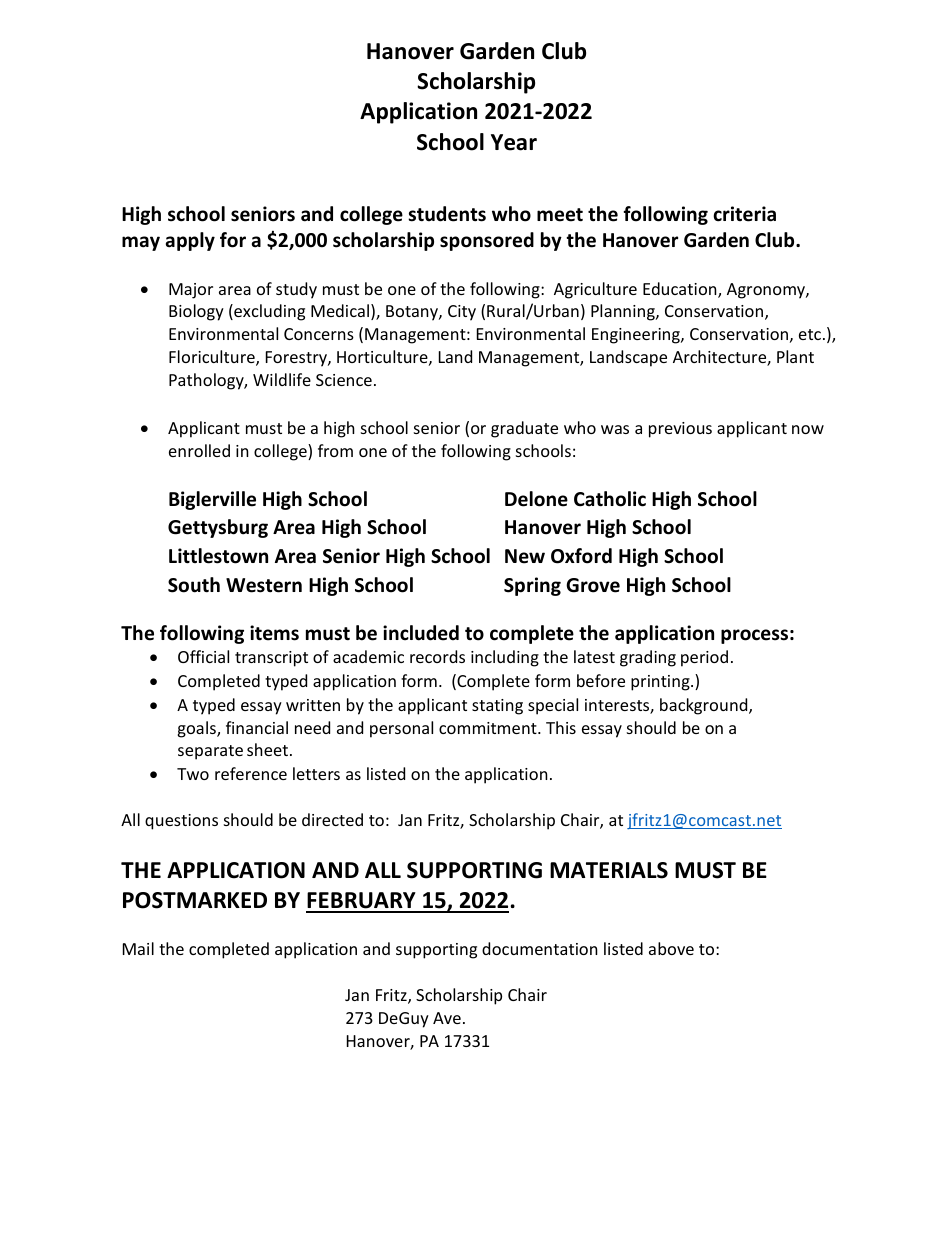 This document has height=1233, width=952. I want to click on Ave, so click(447, 1018).
